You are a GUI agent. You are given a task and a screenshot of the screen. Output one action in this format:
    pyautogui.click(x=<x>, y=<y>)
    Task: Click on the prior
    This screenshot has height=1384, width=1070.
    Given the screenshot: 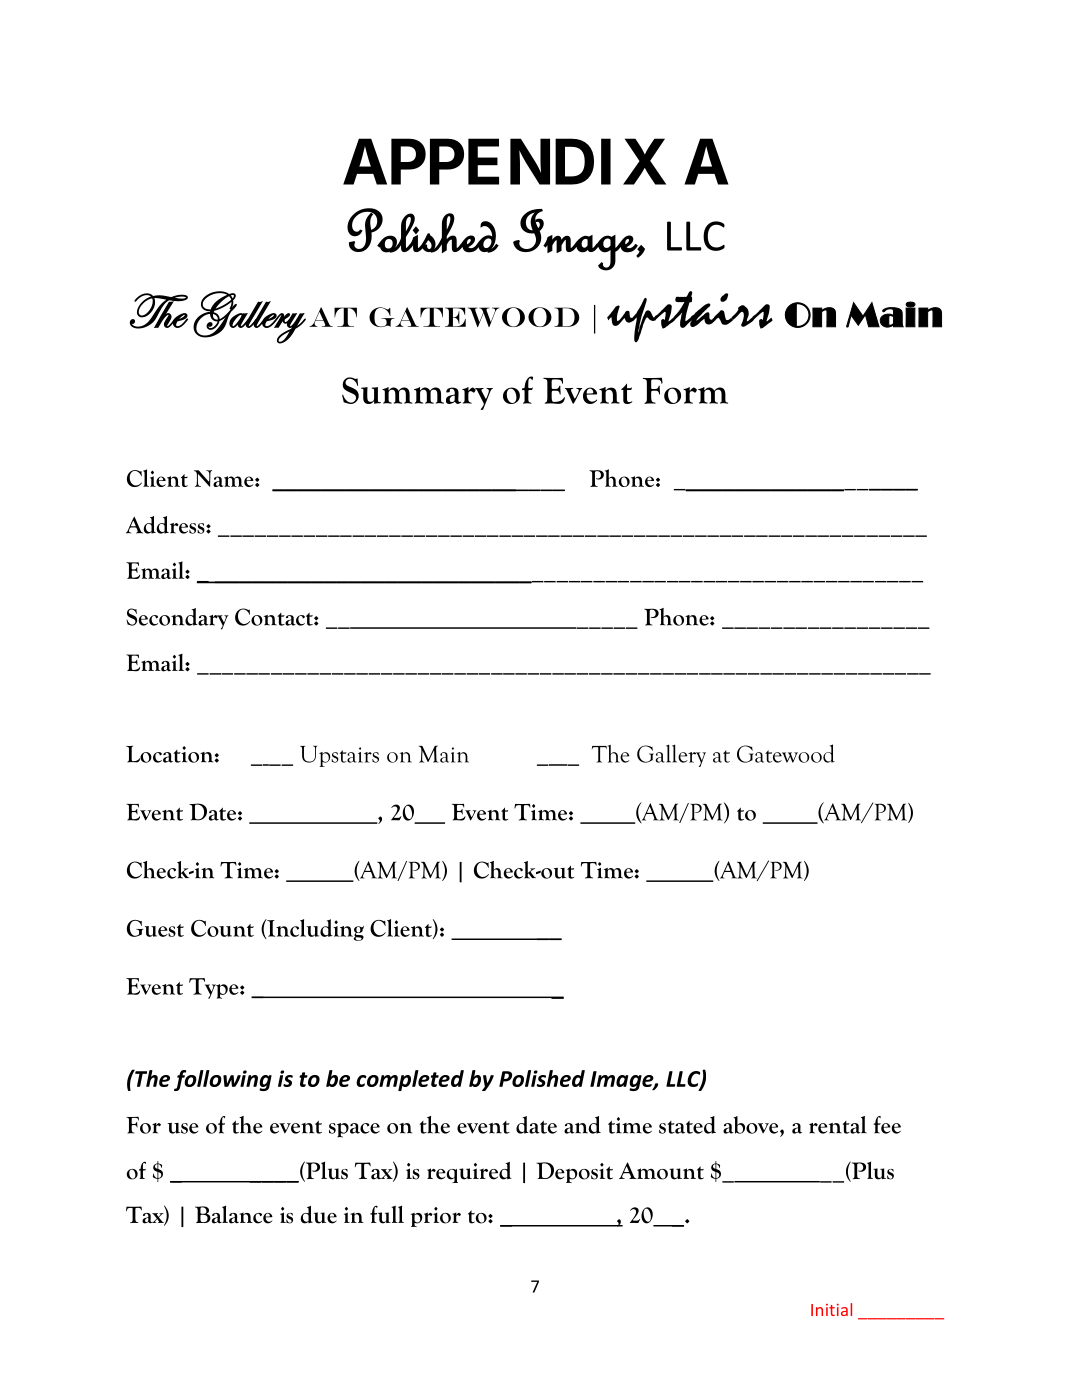 What is the action you would take?
    pyautogui.click(x=436, y=1217)
